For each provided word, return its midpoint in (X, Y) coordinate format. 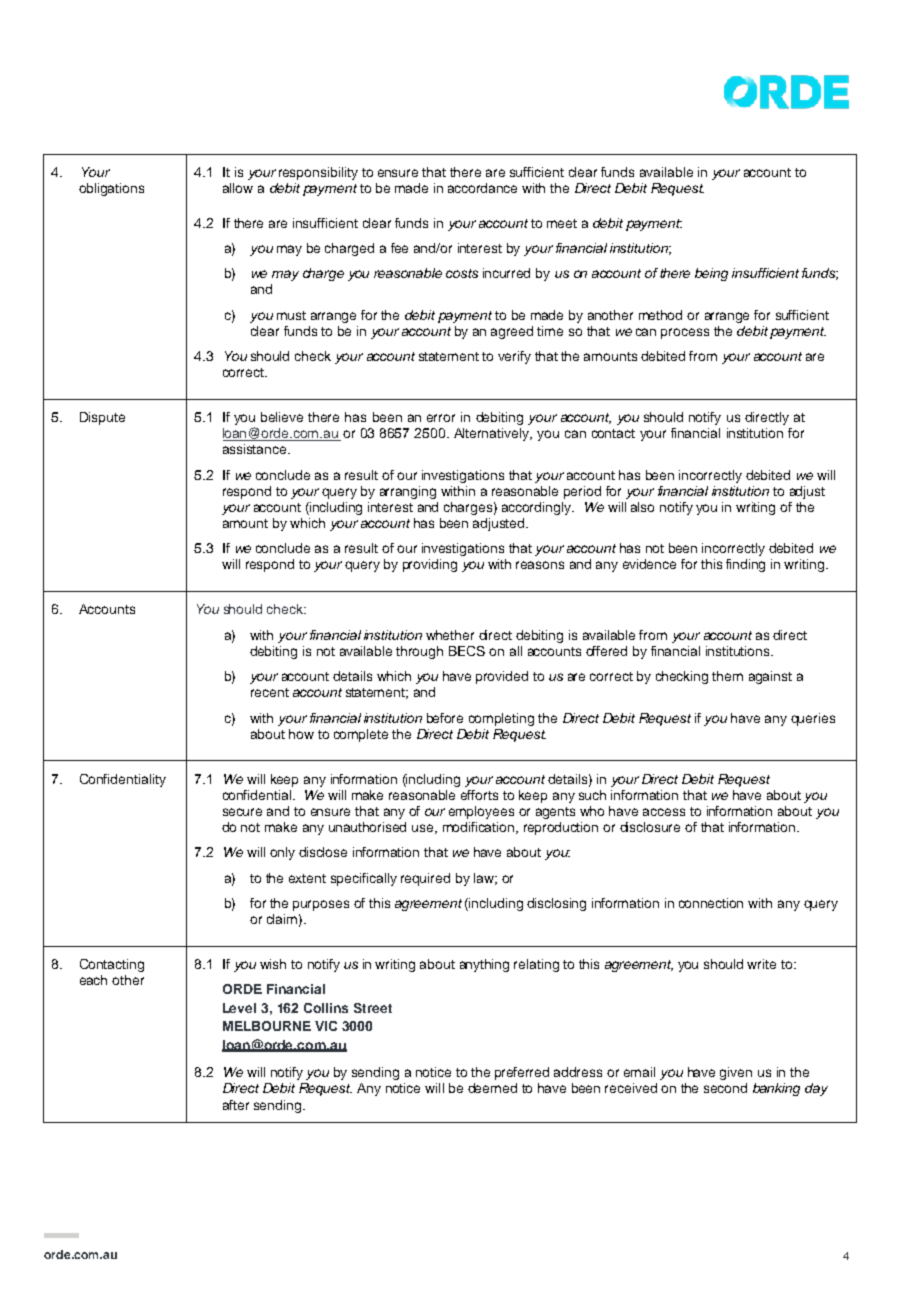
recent (270, 692)
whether (450, 635)
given (736, 1073)
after (236, 1105)
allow (238, 188)
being (711, 274)
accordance (482, 188)
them (727, 676)
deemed (492, 1088)
